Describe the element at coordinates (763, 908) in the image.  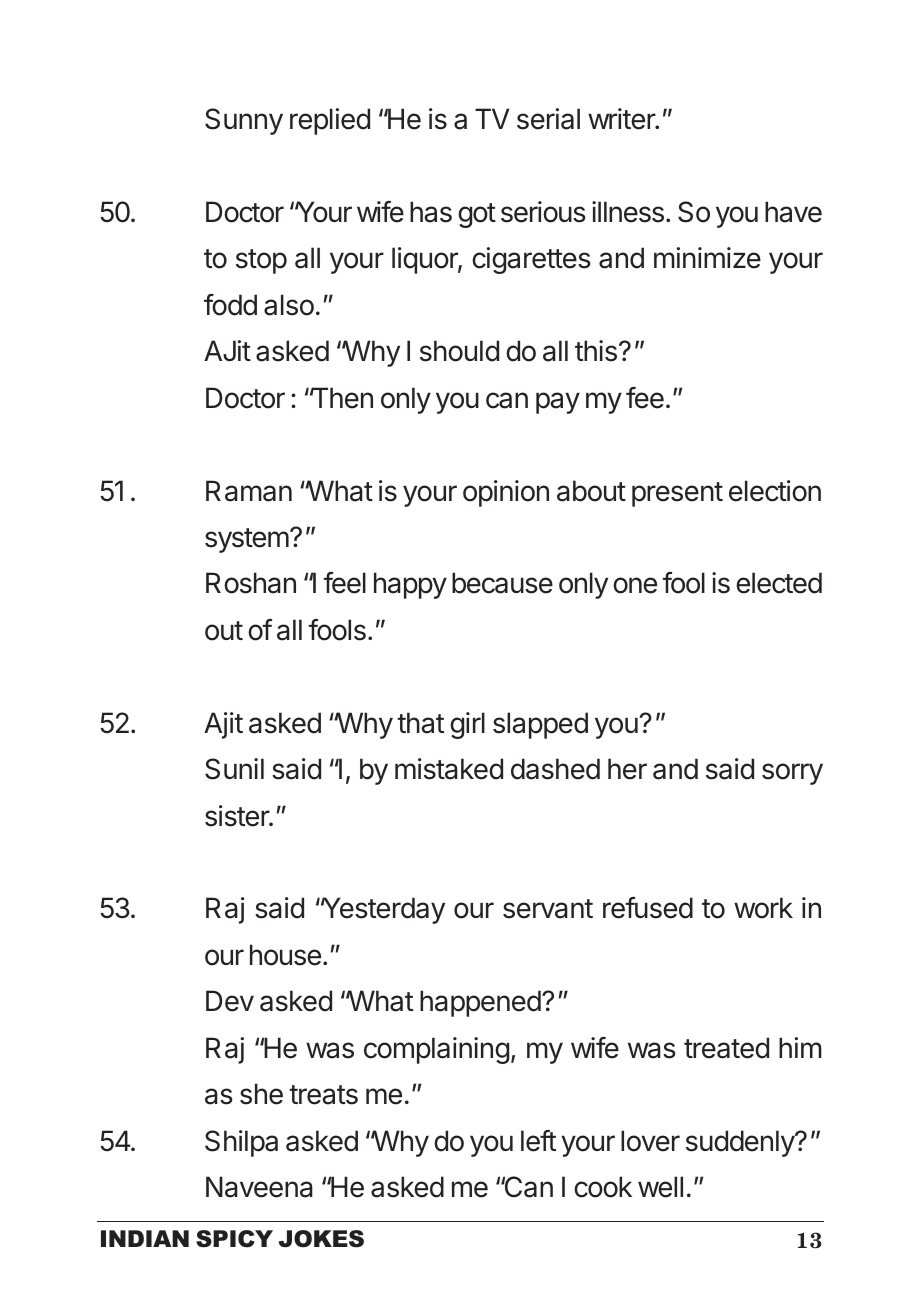
I see `work` at that location.
